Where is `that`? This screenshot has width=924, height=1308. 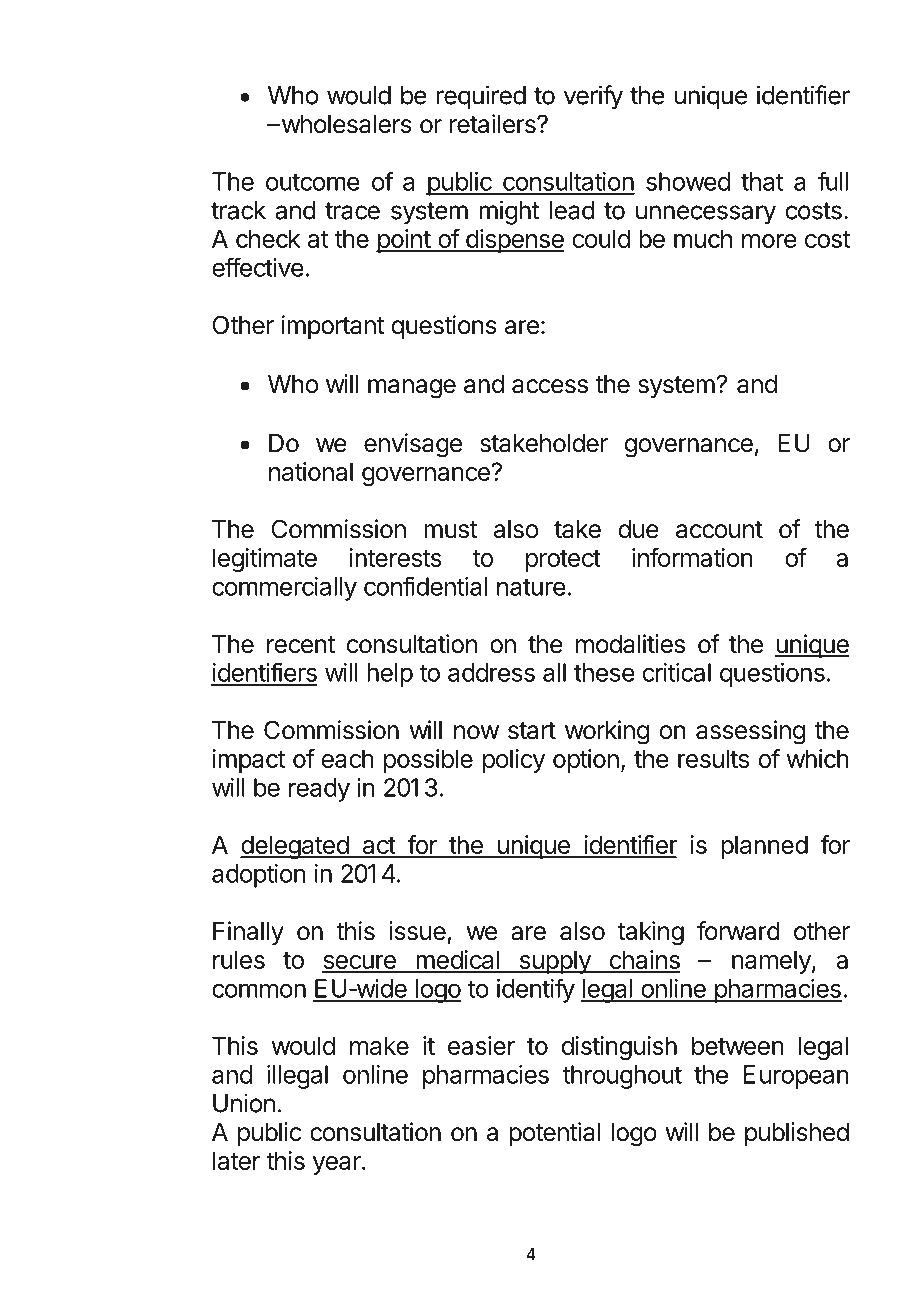 that is located at coordinates (762, 181).
